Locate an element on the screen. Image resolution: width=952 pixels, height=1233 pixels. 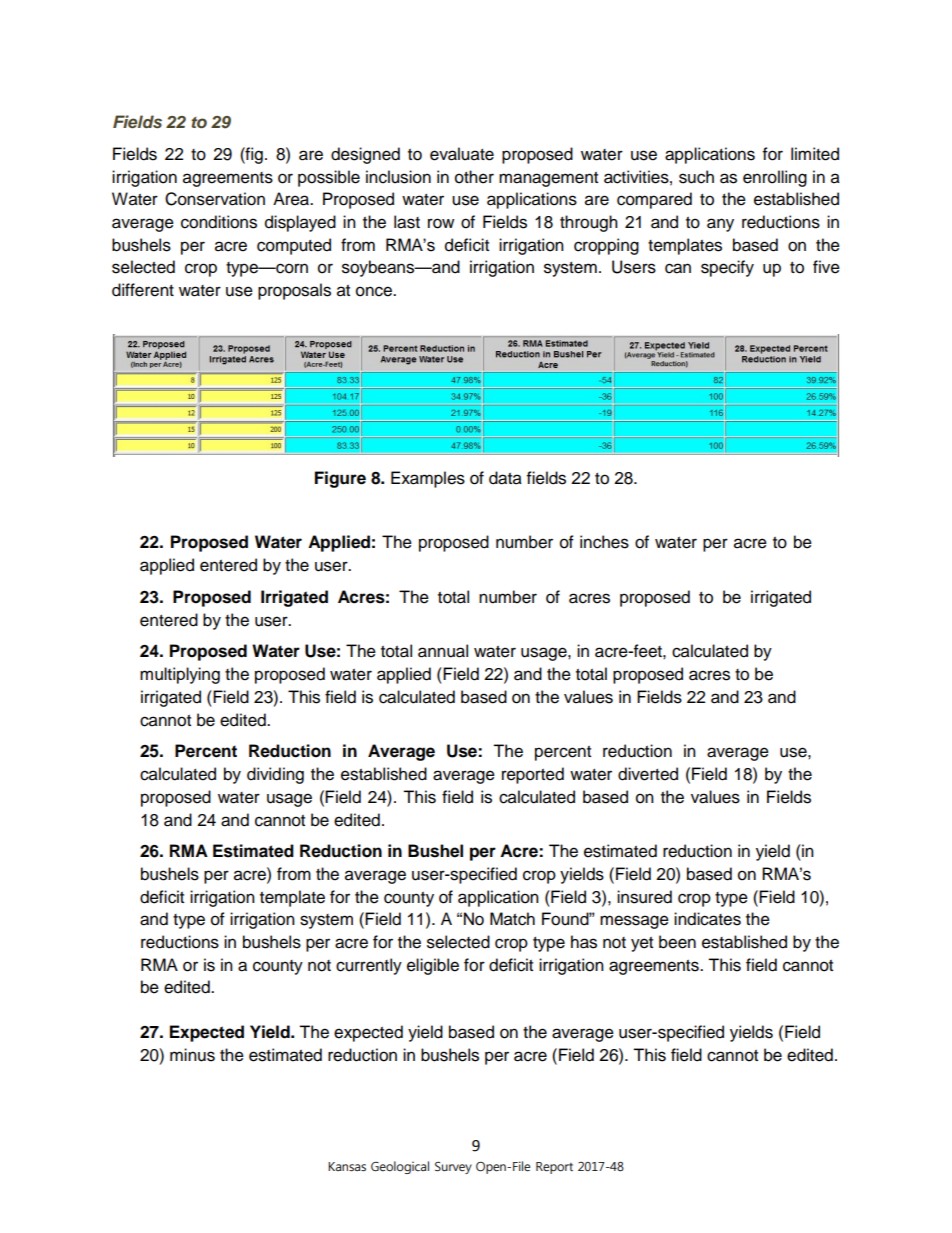
inches is located at coordinates (604, 542).
